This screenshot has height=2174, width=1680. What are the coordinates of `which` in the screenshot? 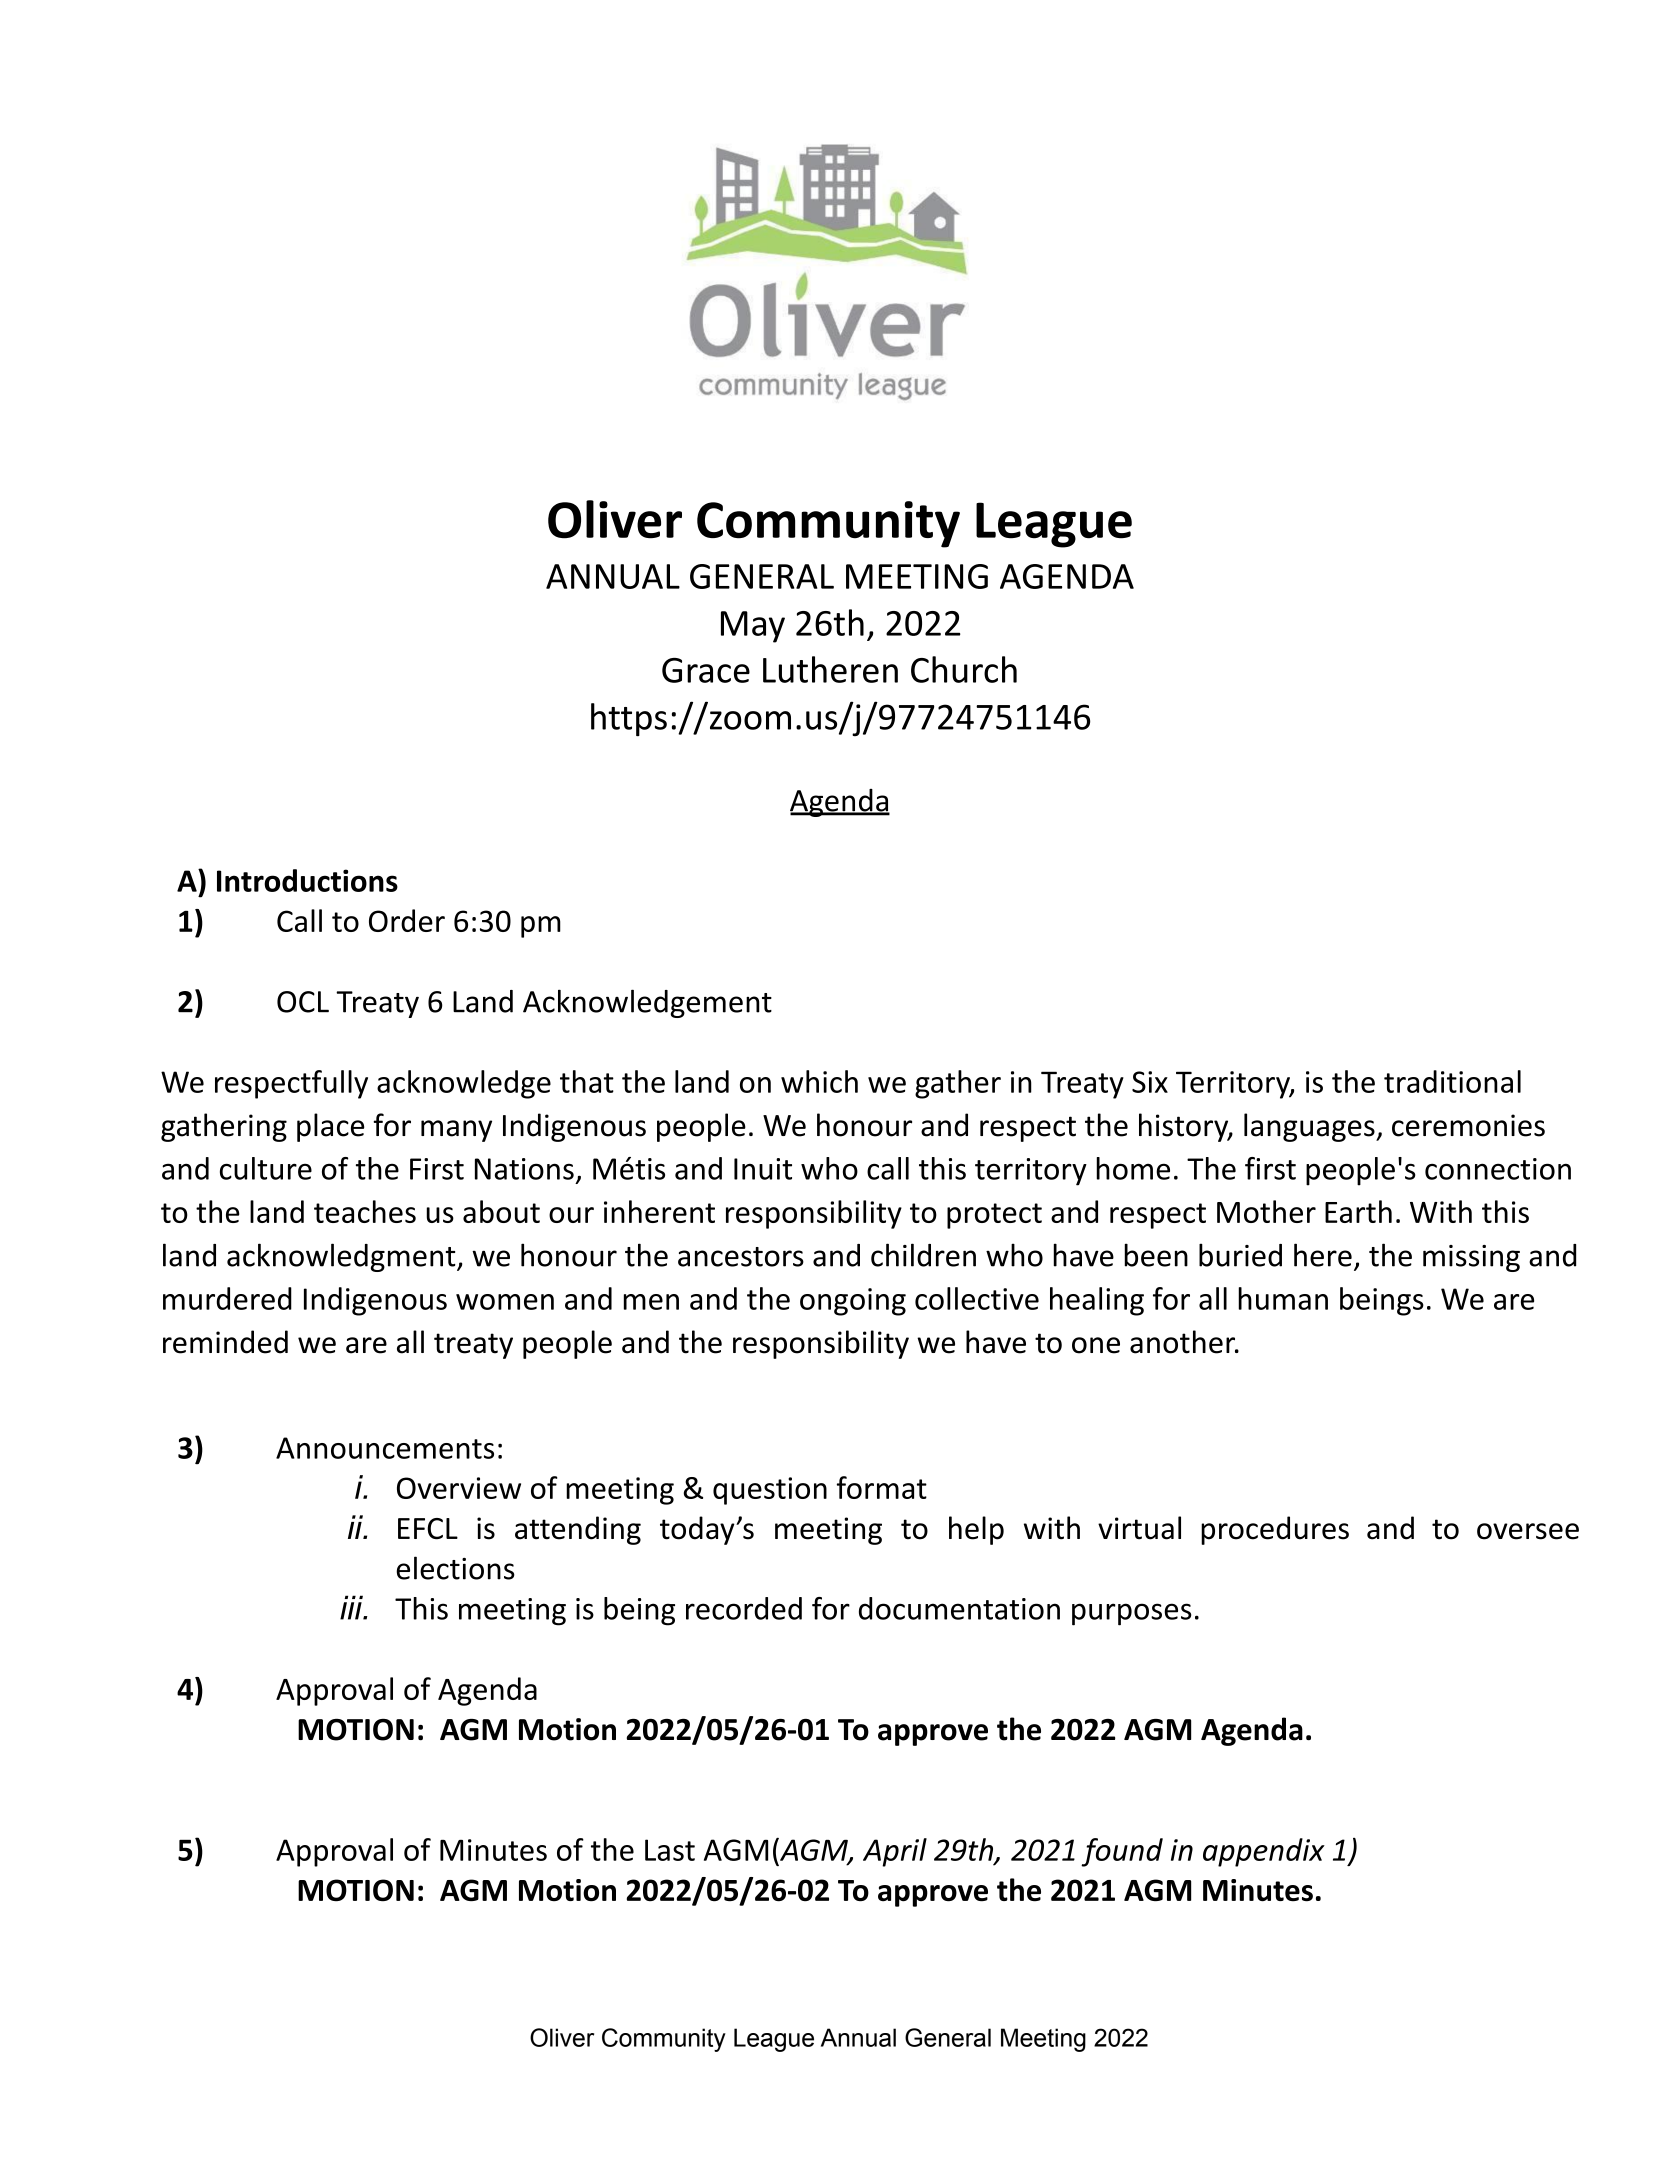 It's located at (819, 1081).
